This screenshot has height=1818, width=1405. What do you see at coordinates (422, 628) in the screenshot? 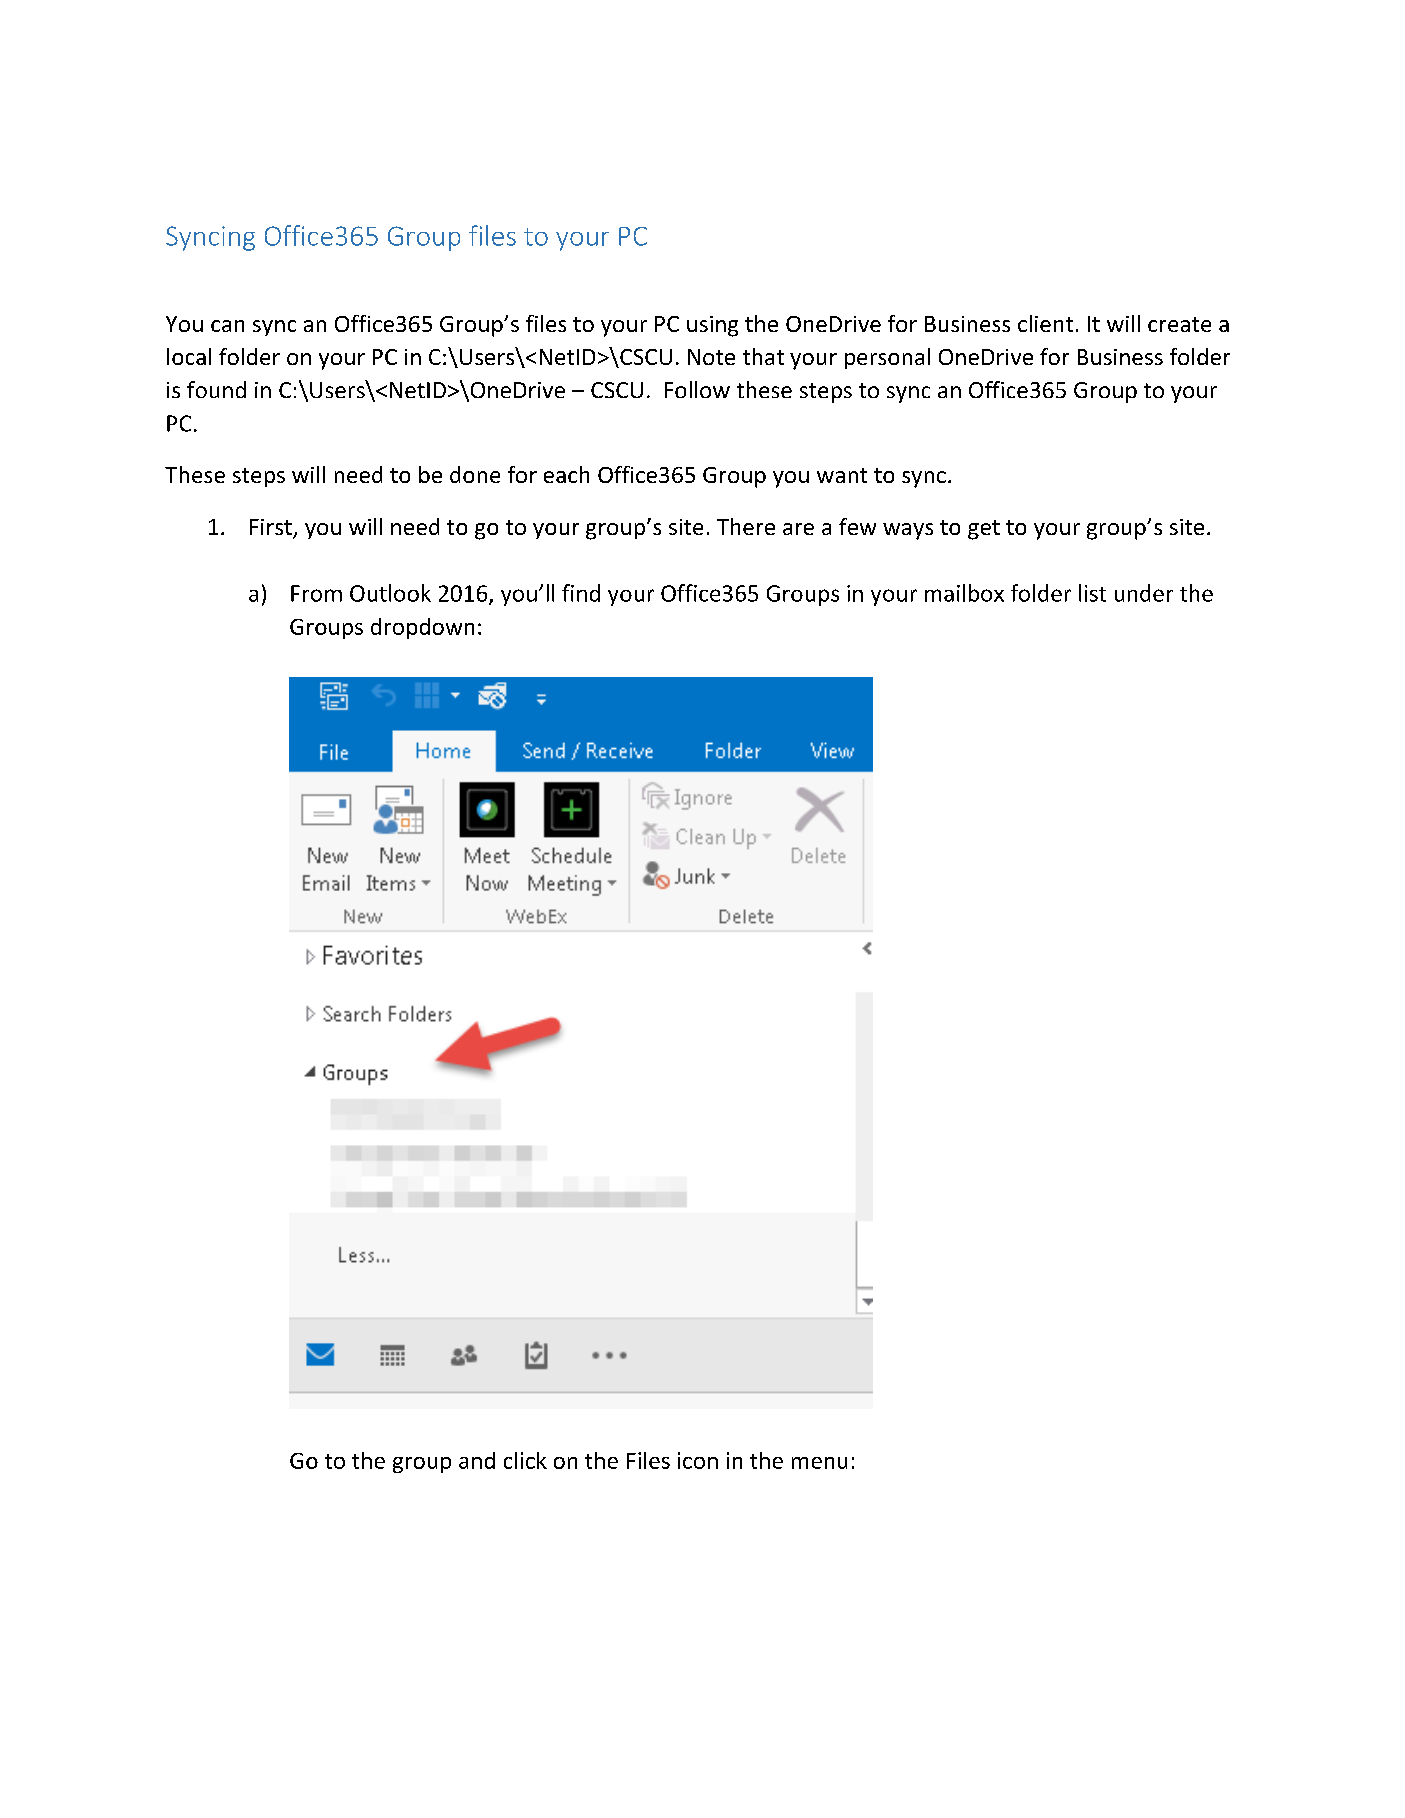
I see `dropdown` at bounding box center [422, 628].
